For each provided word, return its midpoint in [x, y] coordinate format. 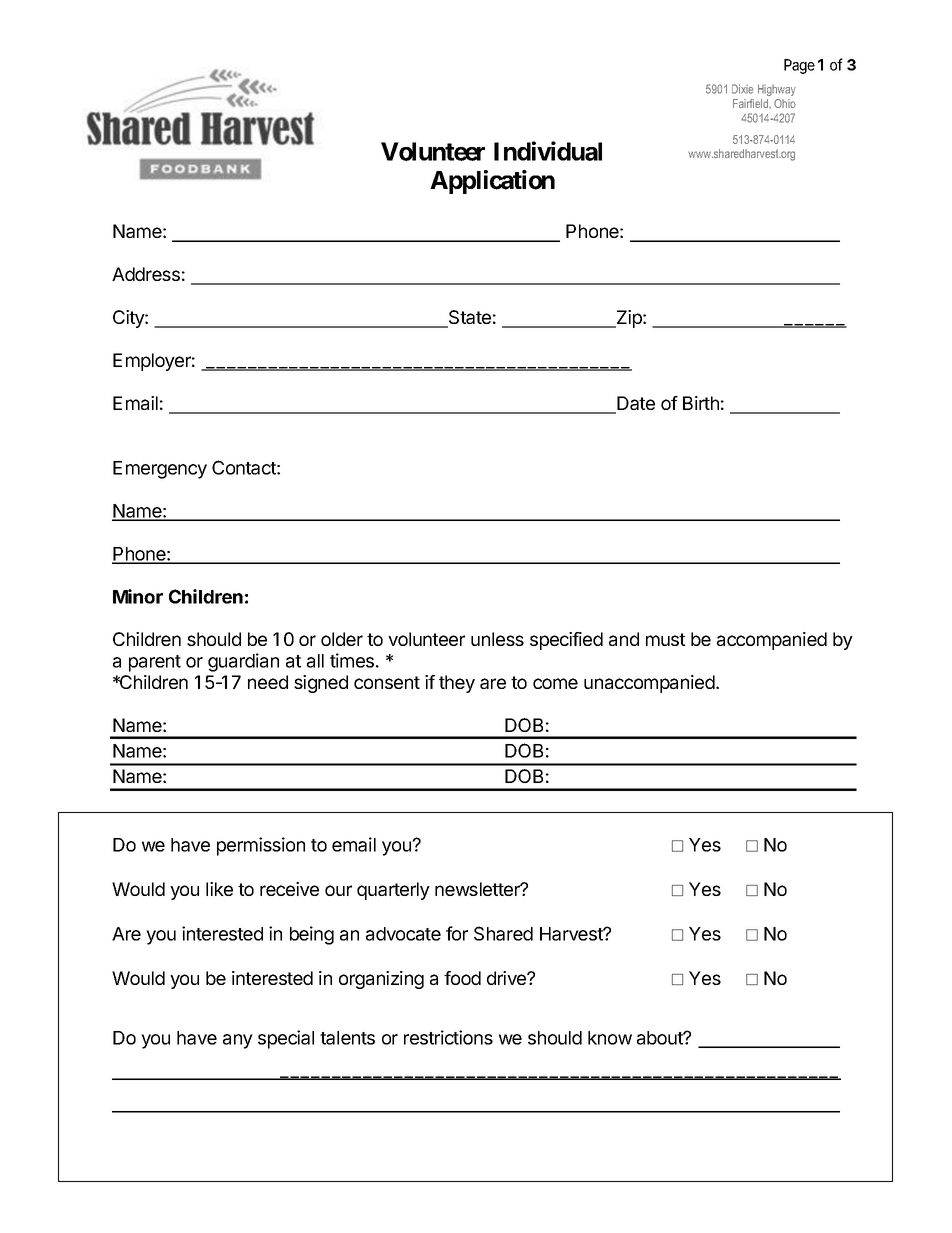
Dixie [742, 89]
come [555, 683]
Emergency [160, 470]
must [665, 639]
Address [146, 274]
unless [497, 639]
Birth [701, 403]
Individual [548, 151]
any [238, 1041]
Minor [138, 596]
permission [261, 846]
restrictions [448, 1037]
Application [492, 182]
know [610, 1038]
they [457, 684]
